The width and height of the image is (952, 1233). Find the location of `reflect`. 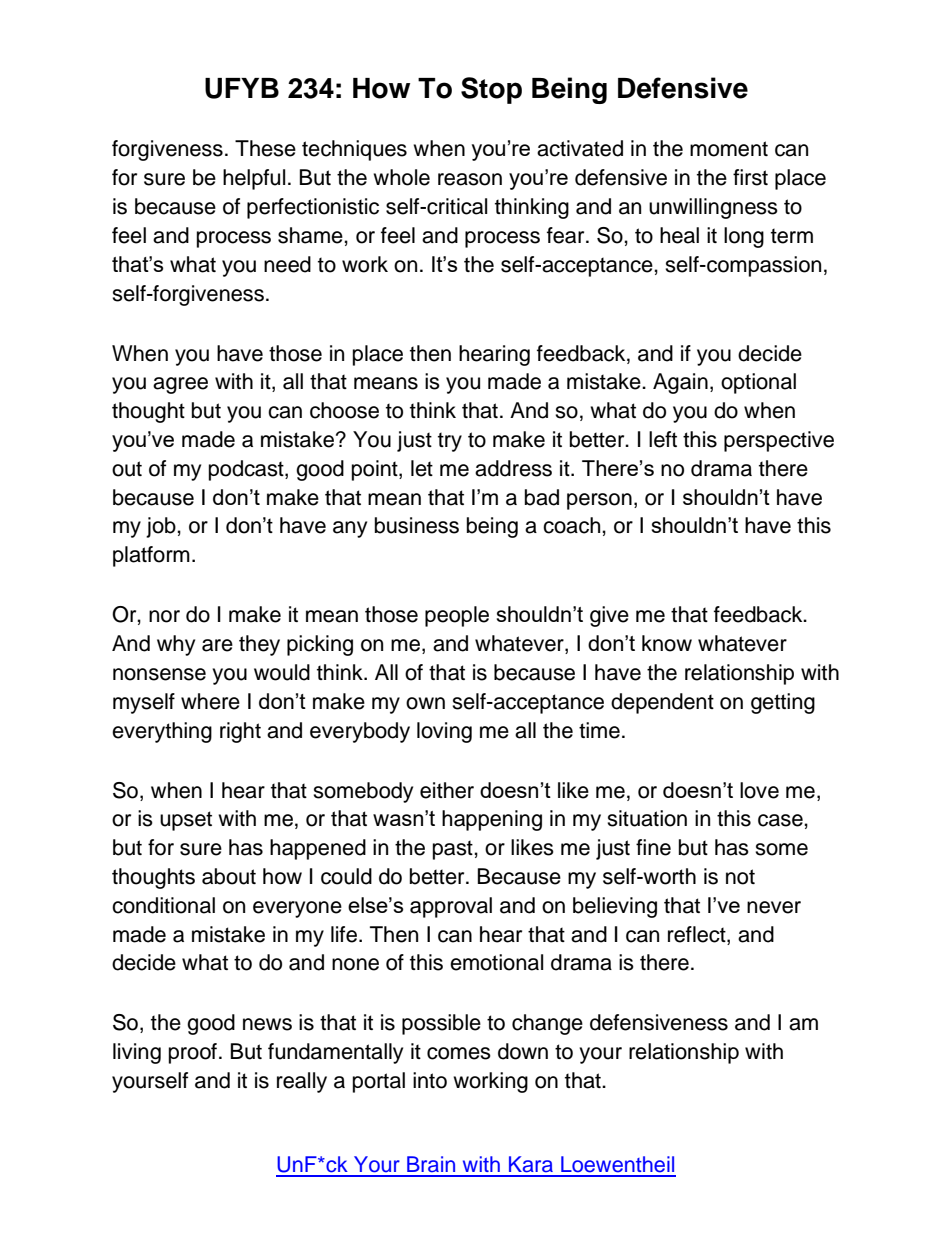

reflect is located at coordinates (698, 934).
